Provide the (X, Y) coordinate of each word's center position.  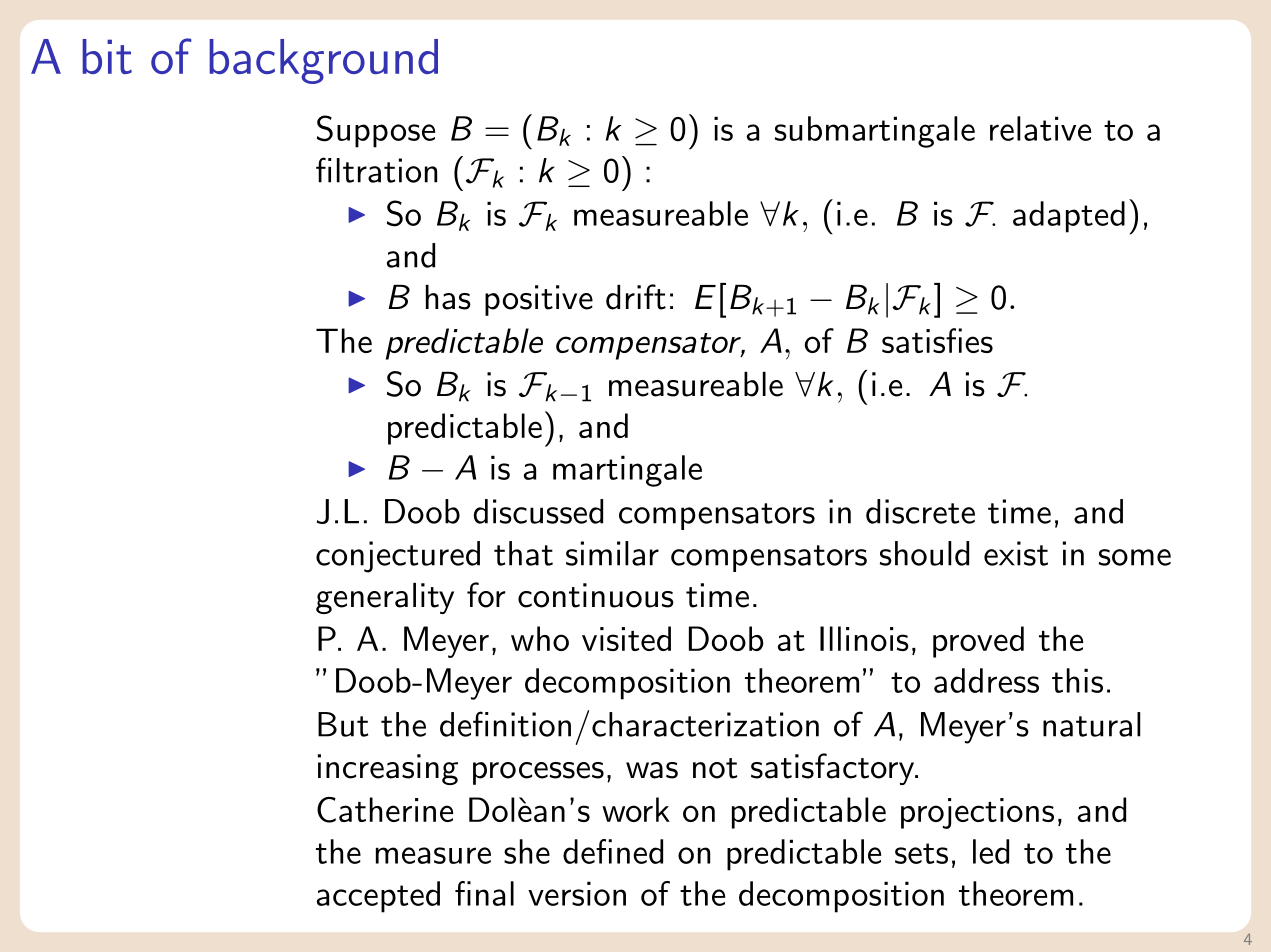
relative (1040, 128)
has (448, 297)
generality (385, 598)
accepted (378, 897)
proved (978, 642)
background (323, 61)
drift (636, 297)
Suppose (376, 131)
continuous (596, 595)
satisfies (937, 340)
